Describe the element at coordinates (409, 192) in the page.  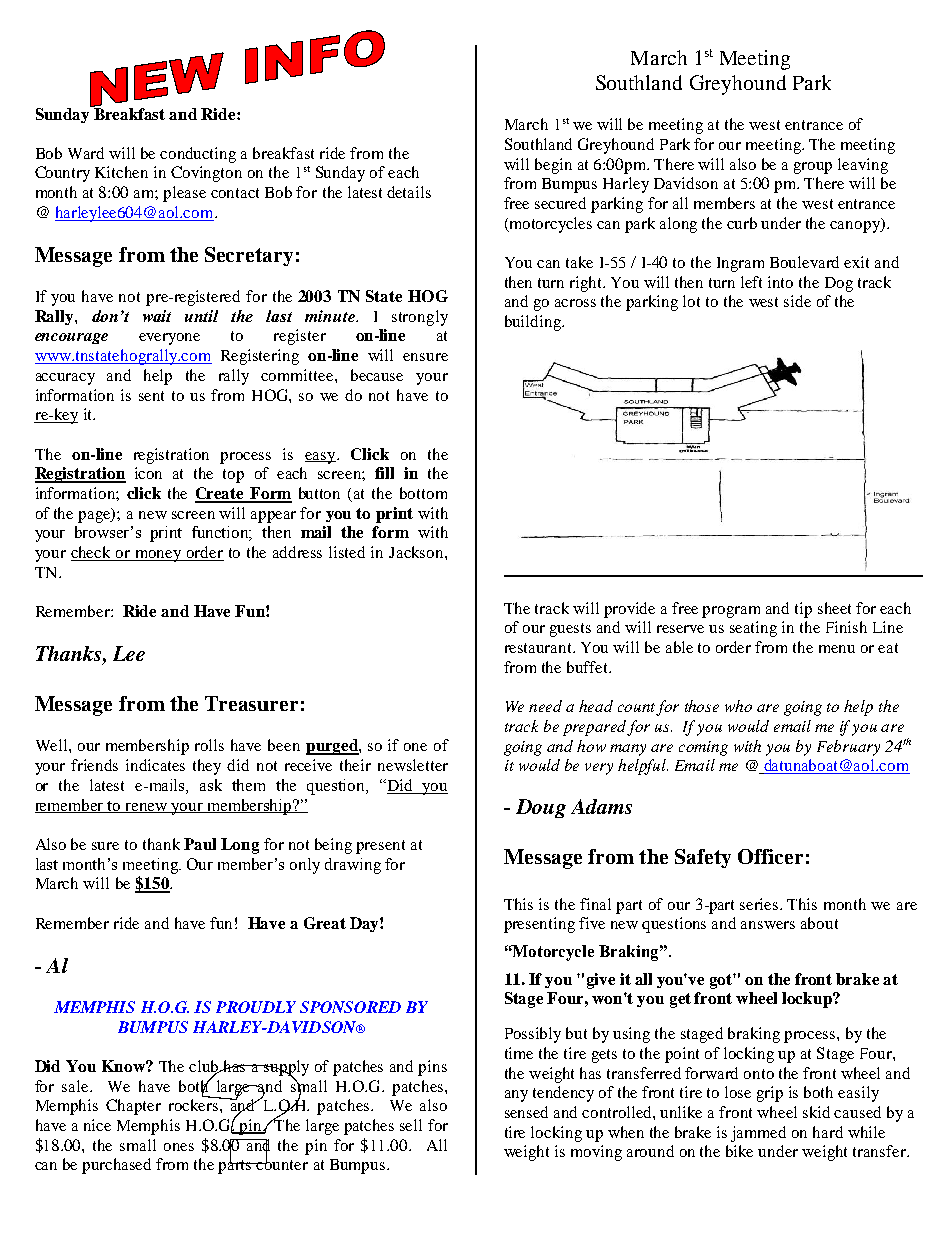
I see `details` at that location.
